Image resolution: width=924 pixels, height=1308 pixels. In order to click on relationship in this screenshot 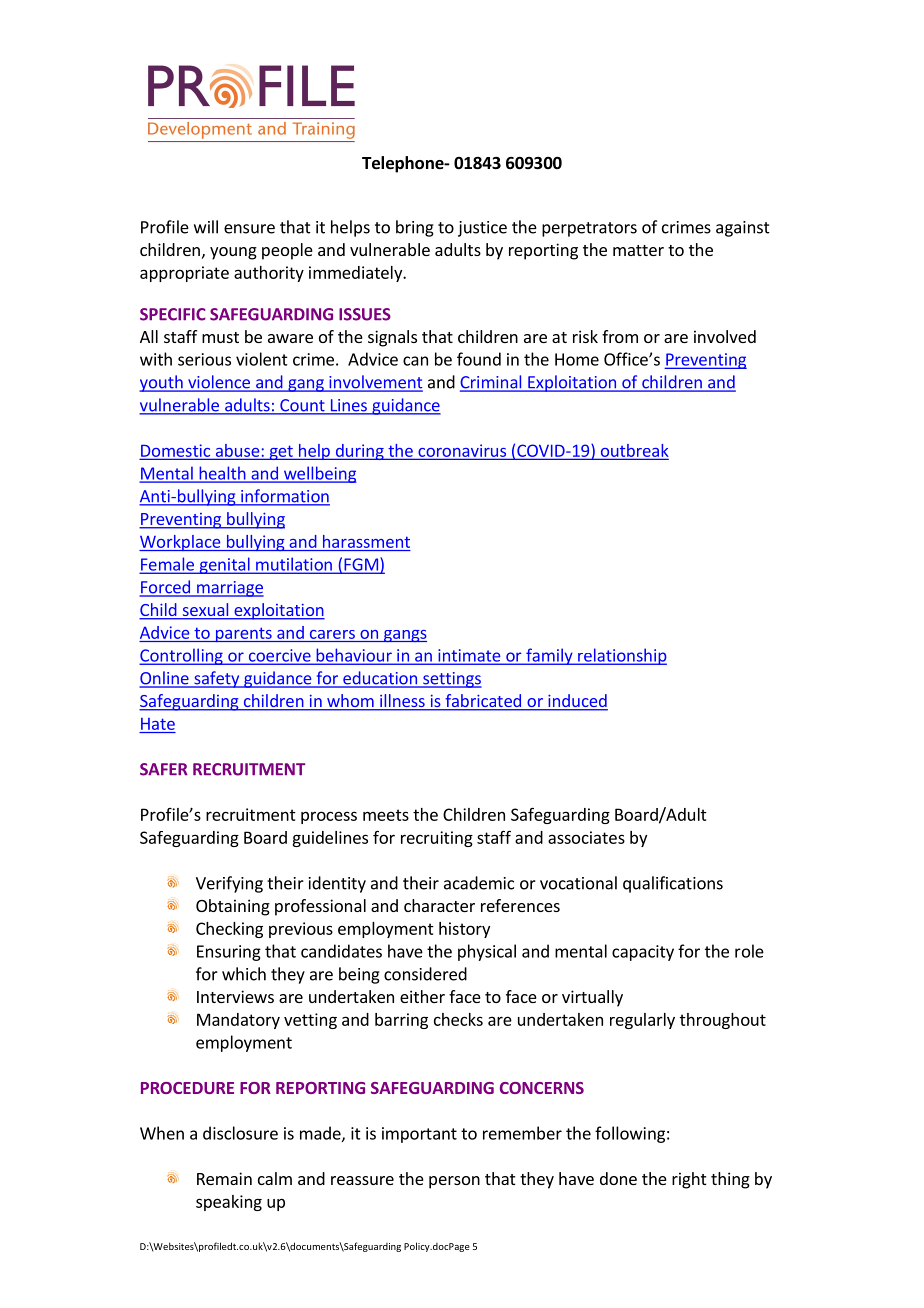, I will do `click(621, 656)`.
